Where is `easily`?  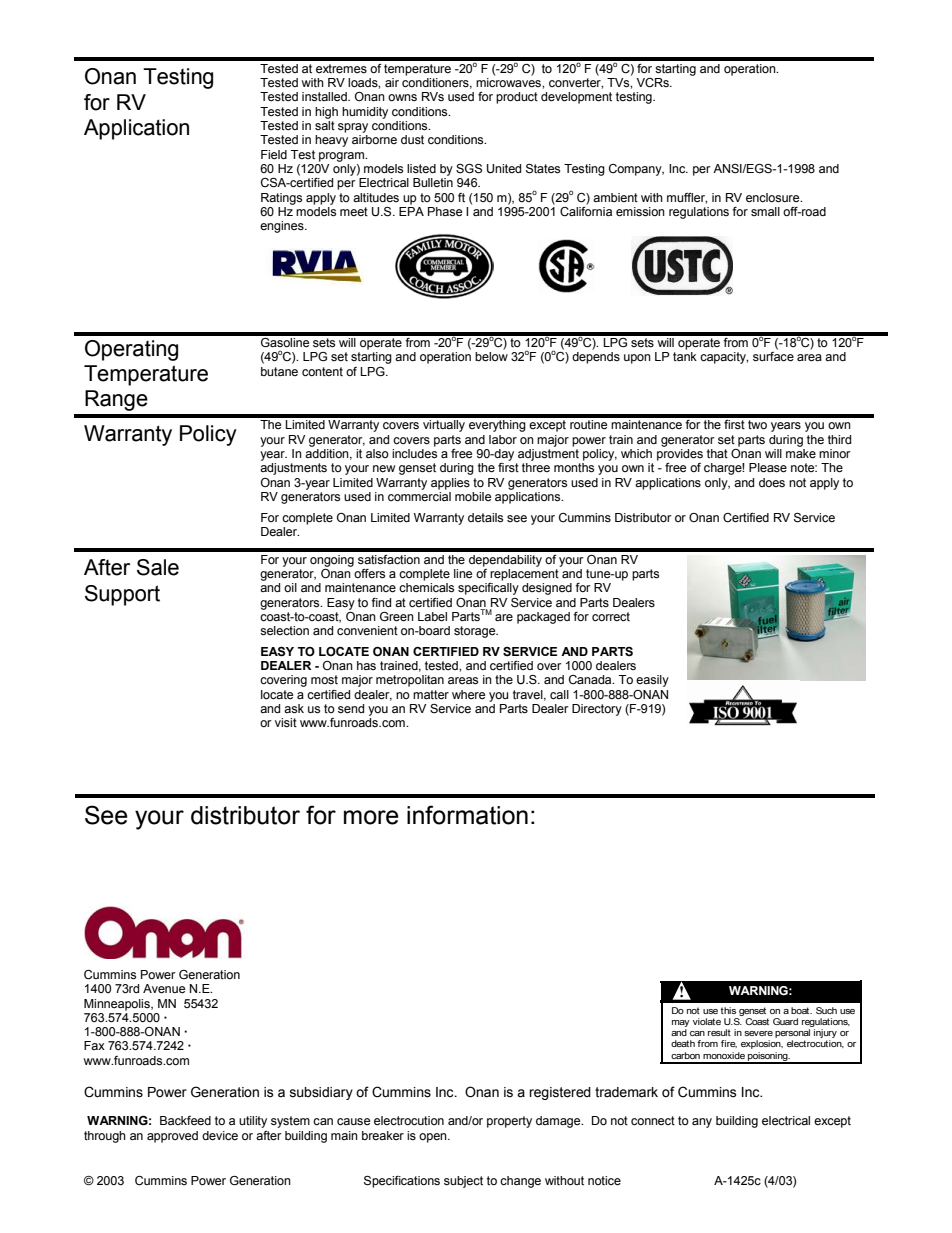 easily is located at coordinates (652, 681).
